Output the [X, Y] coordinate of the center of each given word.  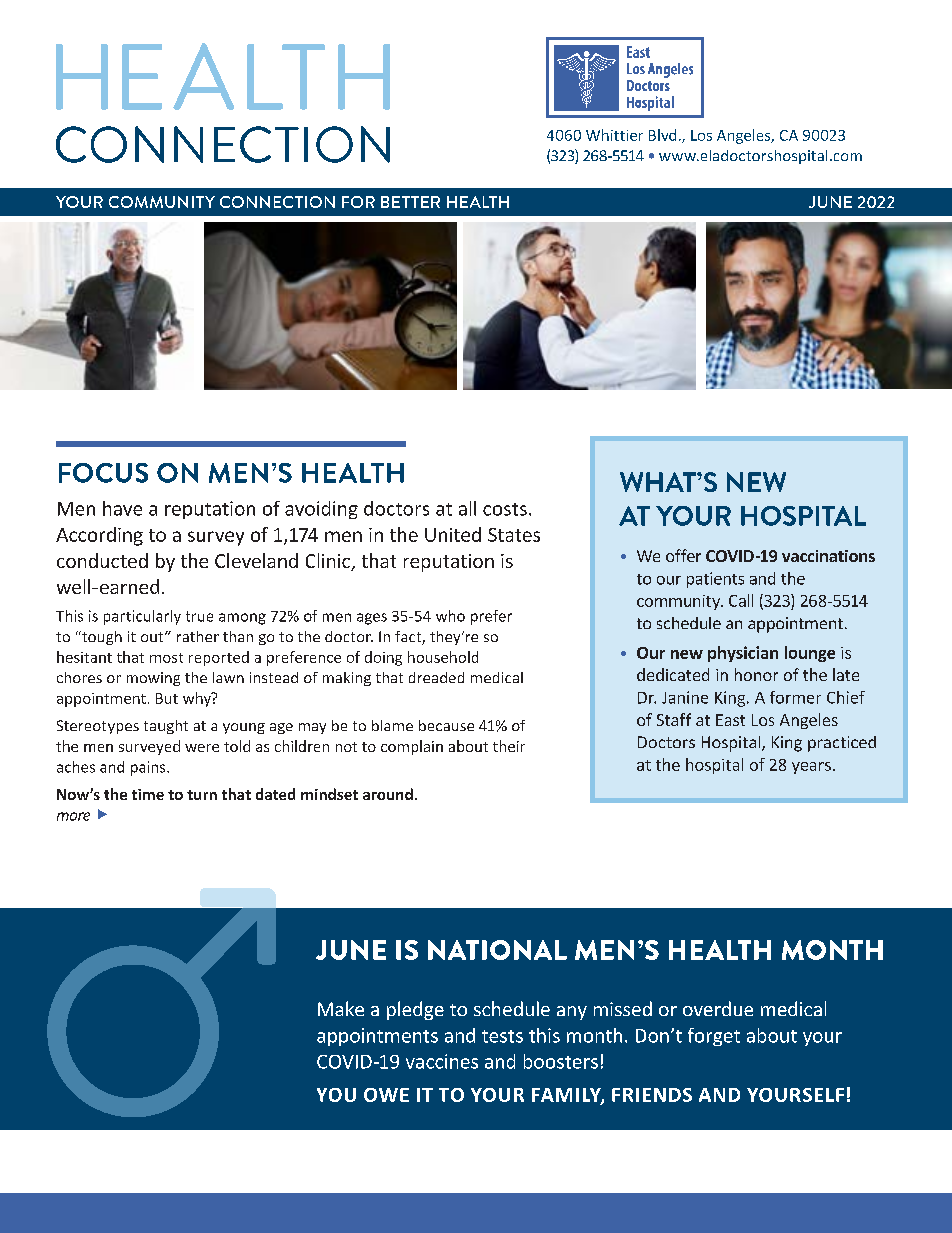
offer [683, 555]
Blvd [662, 135]
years [811, 768]
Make [341, 1008]
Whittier [614, 135]
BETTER [410, 202]
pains [149, 768]
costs [505, 509]
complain [412, 747]
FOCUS [103, 473]
